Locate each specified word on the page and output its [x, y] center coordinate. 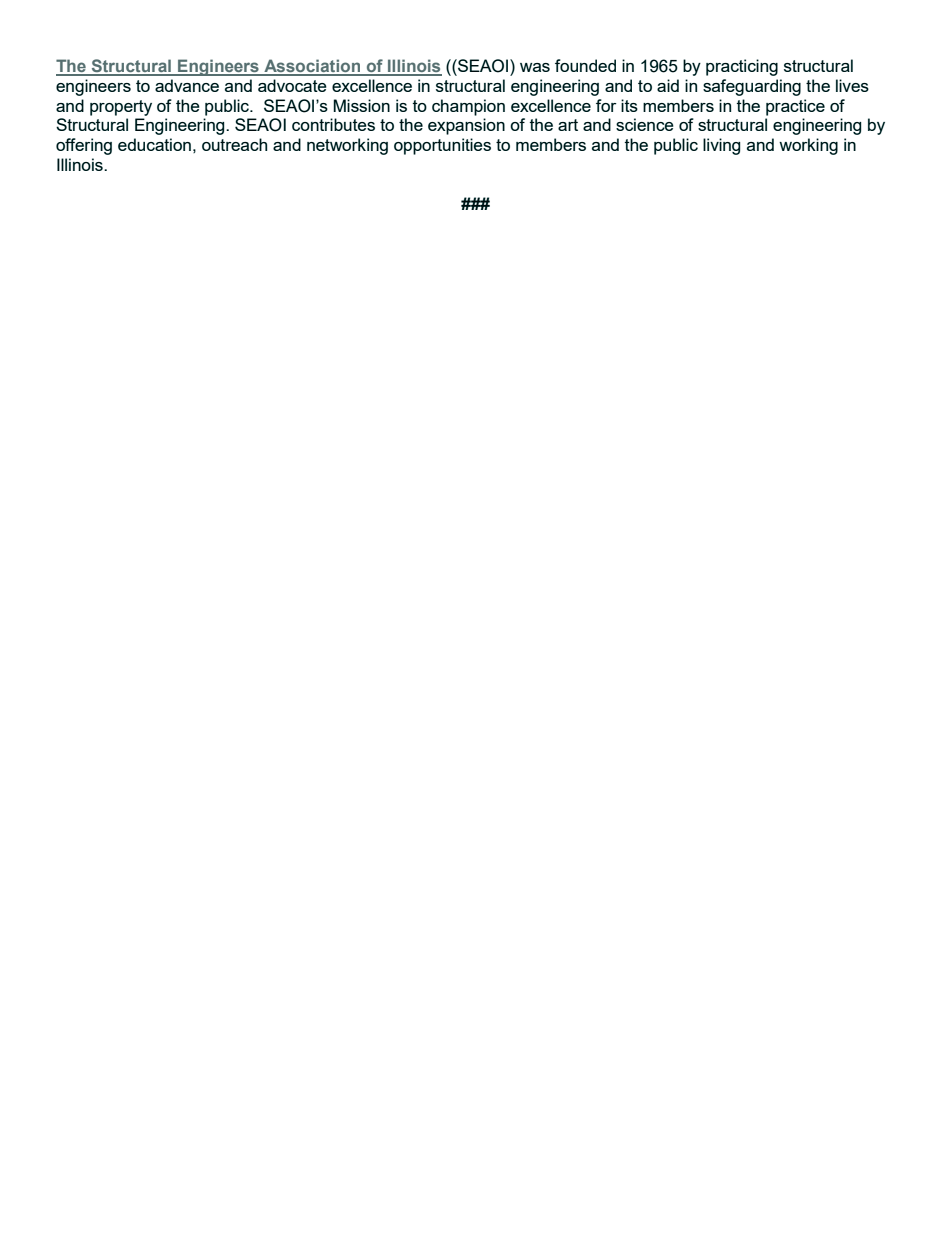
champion [468, 107]
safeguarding [752, 87]
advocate [292, 85]
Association [312, 67]
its [629, 105]
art [568, 125]
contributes [333, 124]
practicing [742, 67]
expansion [466, 126]
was [535, 67]
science [645, 124]
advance [187, 85]
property [121, 108]
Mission [362, 105]
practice [795, 107]
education [154, 144]
